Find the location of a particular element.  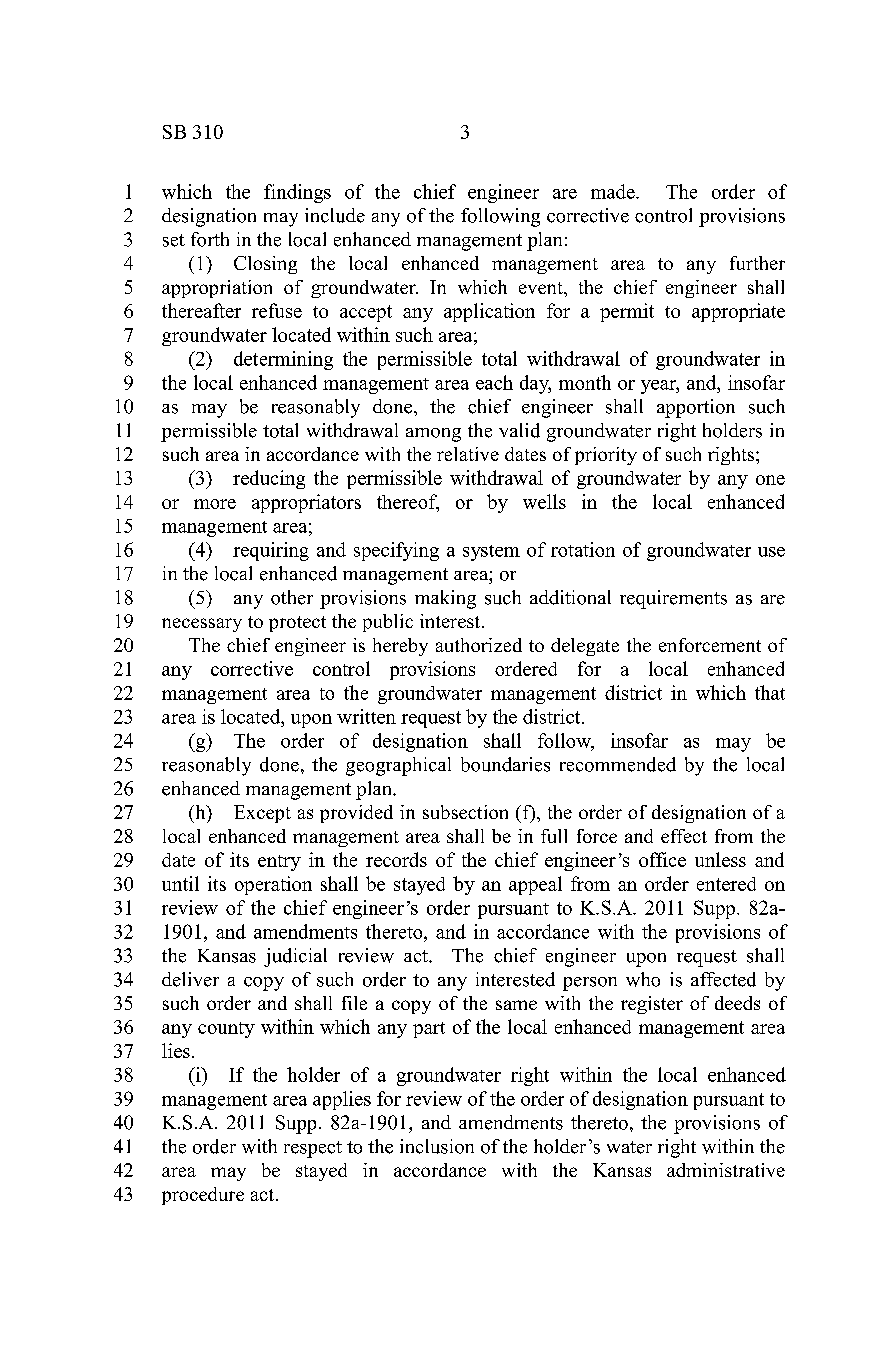

necessary is located at coordinates (202, 625).
